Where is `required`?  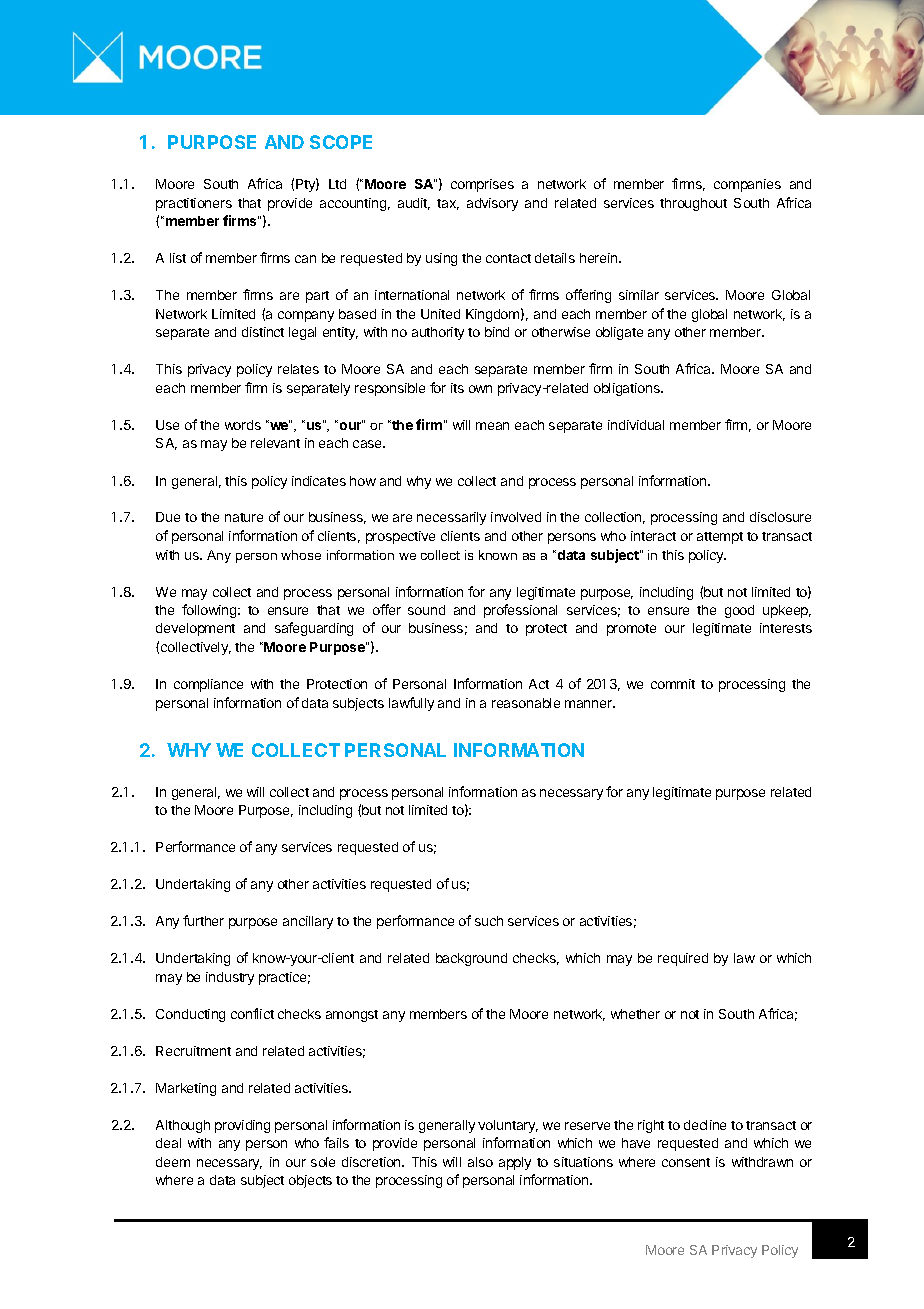 required is located at coordinates (683, 959).
